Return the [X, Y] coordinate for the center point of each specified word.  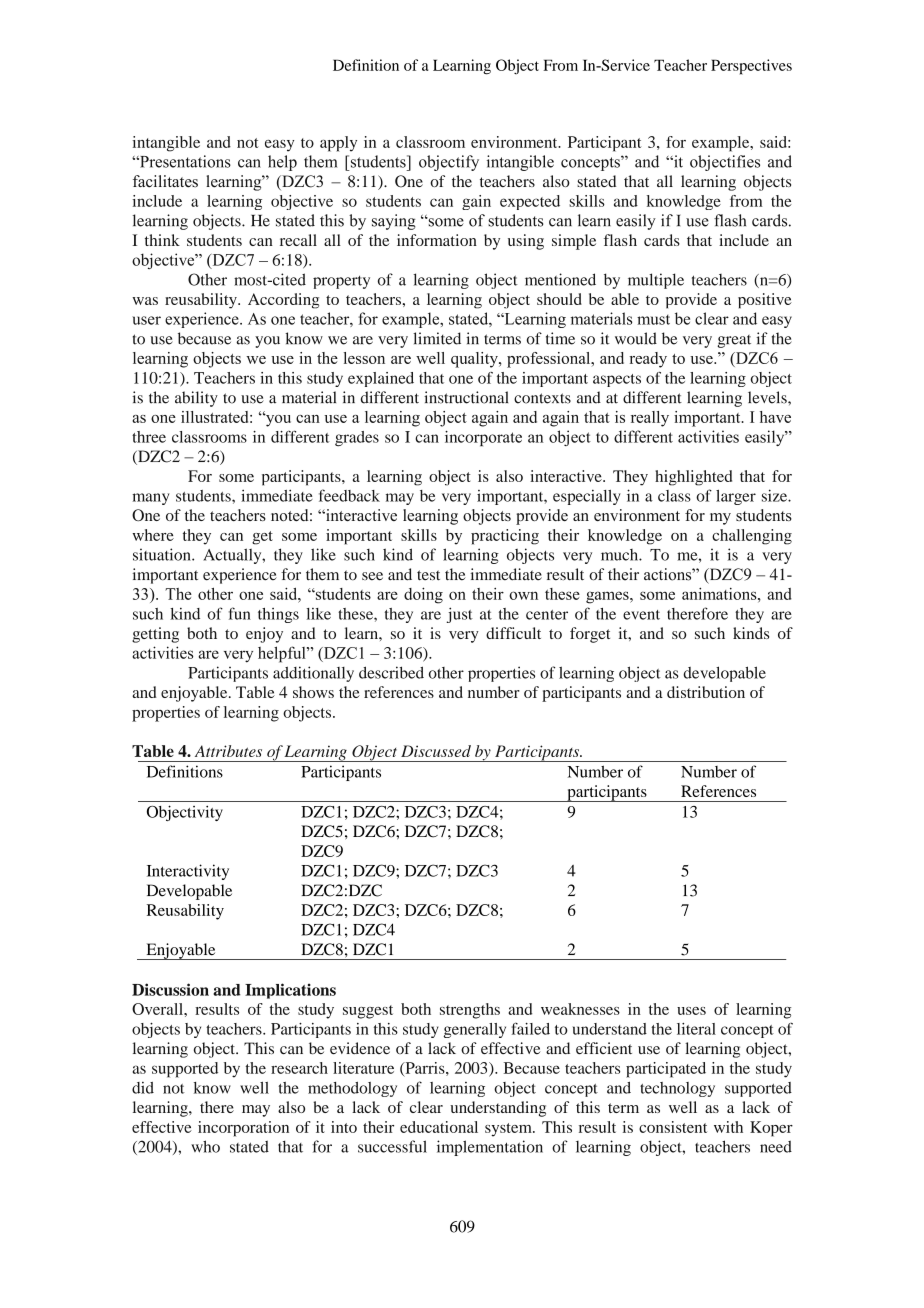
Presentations [184, 161]
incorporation [243, 1129]
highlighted [693, 478]
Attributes [228, 751]
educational [439, 1127]
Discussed [436, 751]
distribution [706, 692]
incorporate [483, 438]
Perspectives [751, 67]
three [149, 437]
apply [338, 144]
